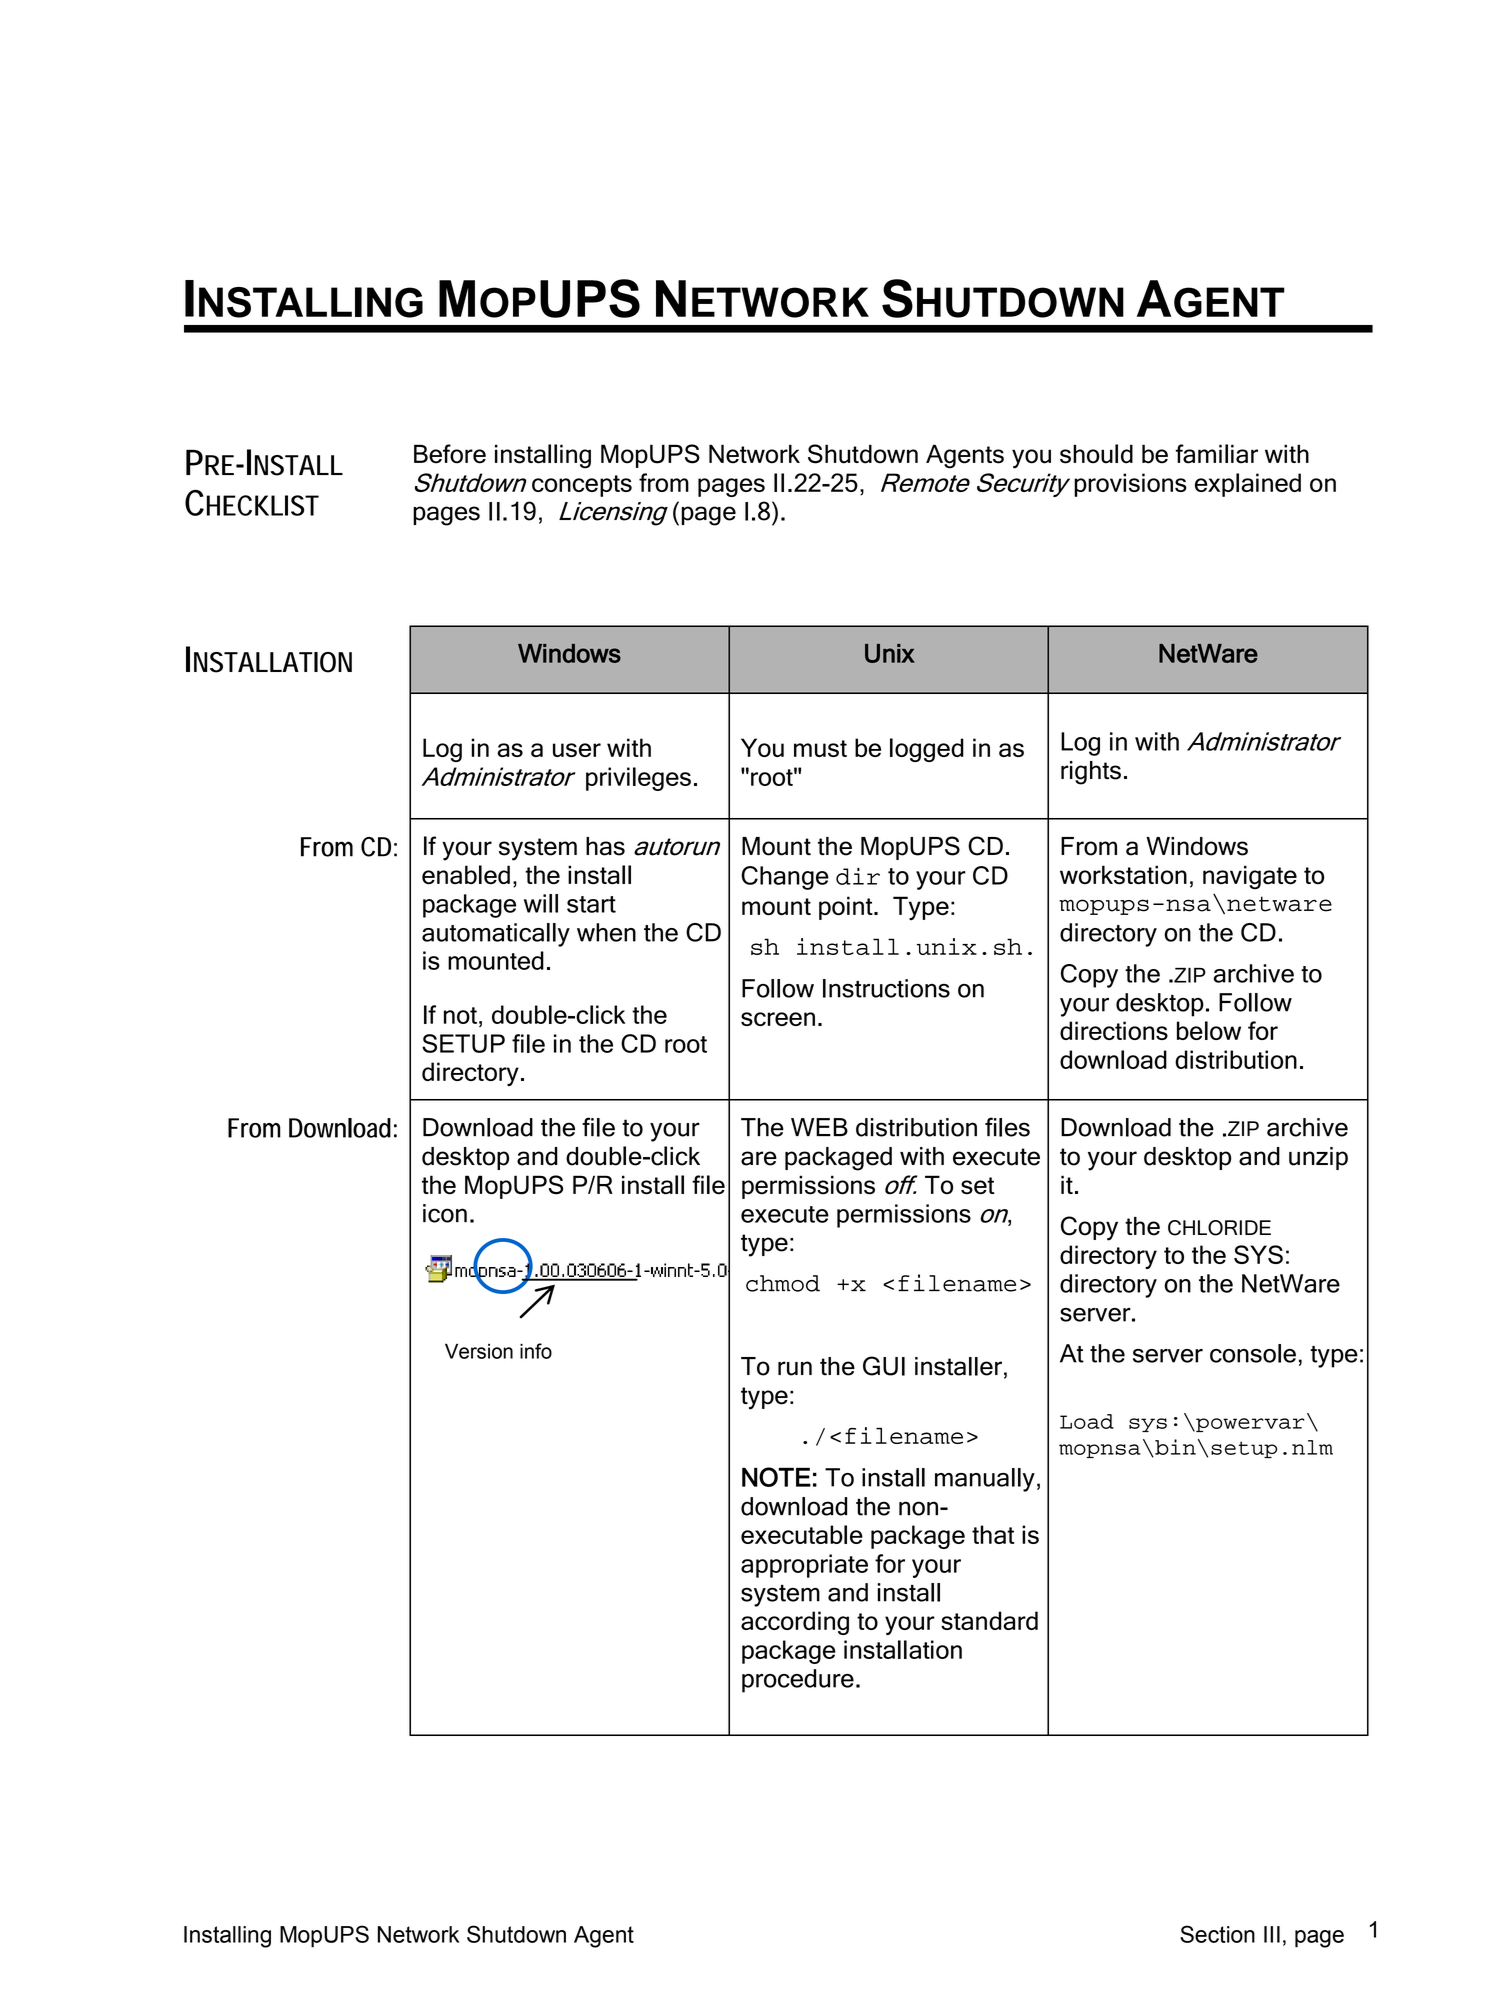  Describe the element at coordinates (1219, 1228) in the screenshot. I see `CHLORIDE` at that location.
